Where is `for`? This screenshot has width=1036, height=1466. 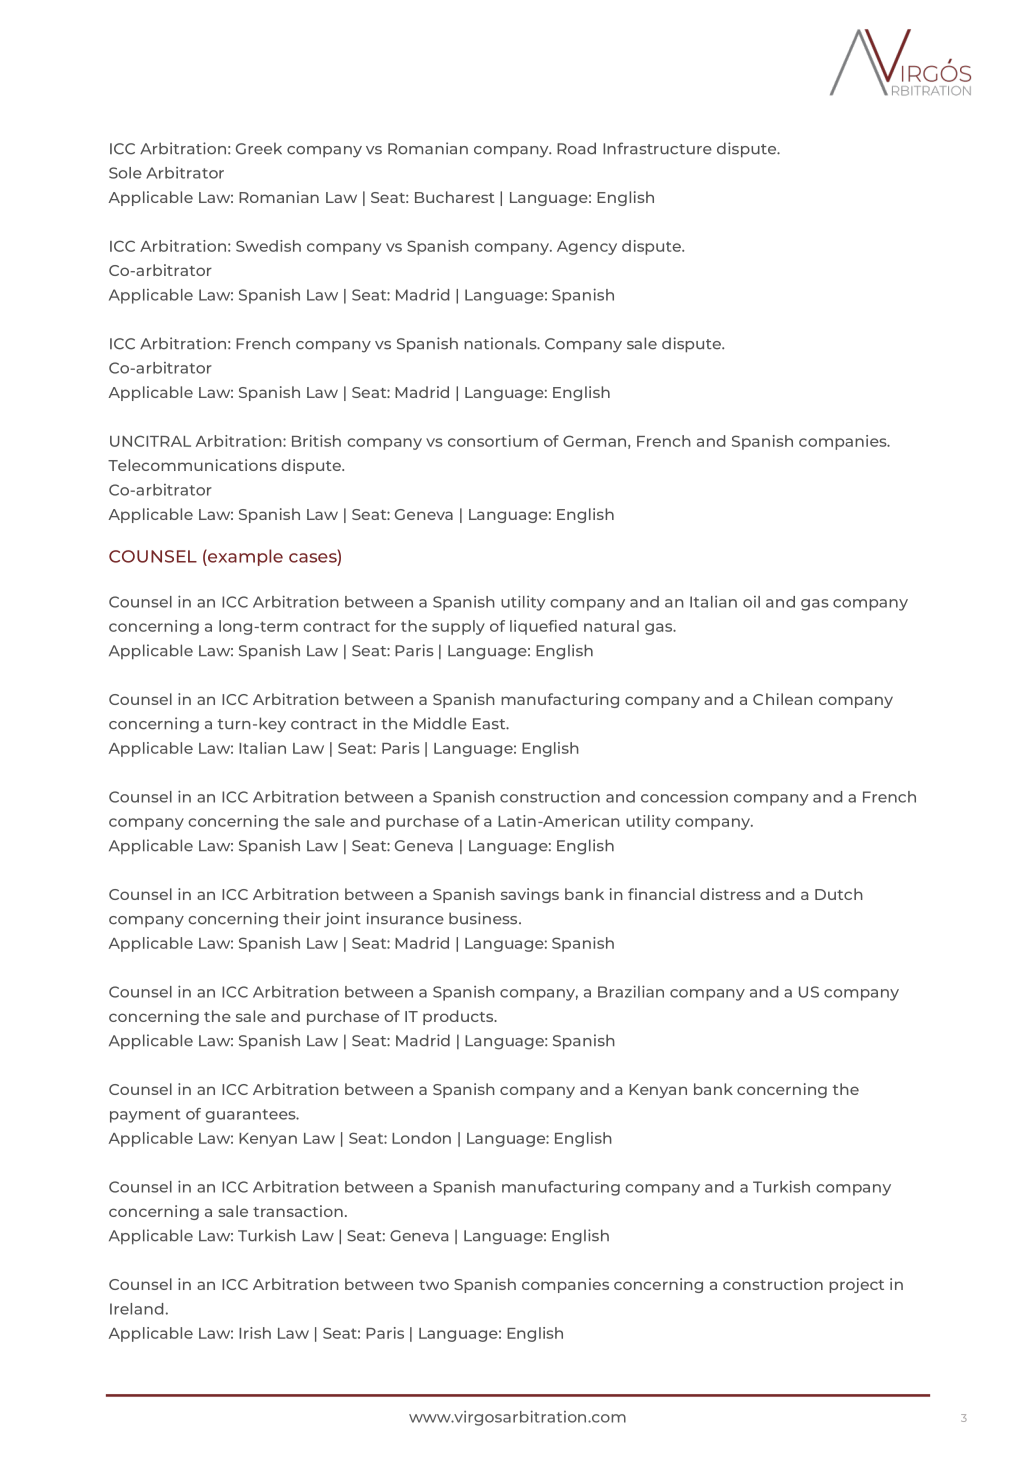 for is located at coordinates (385, 626).
